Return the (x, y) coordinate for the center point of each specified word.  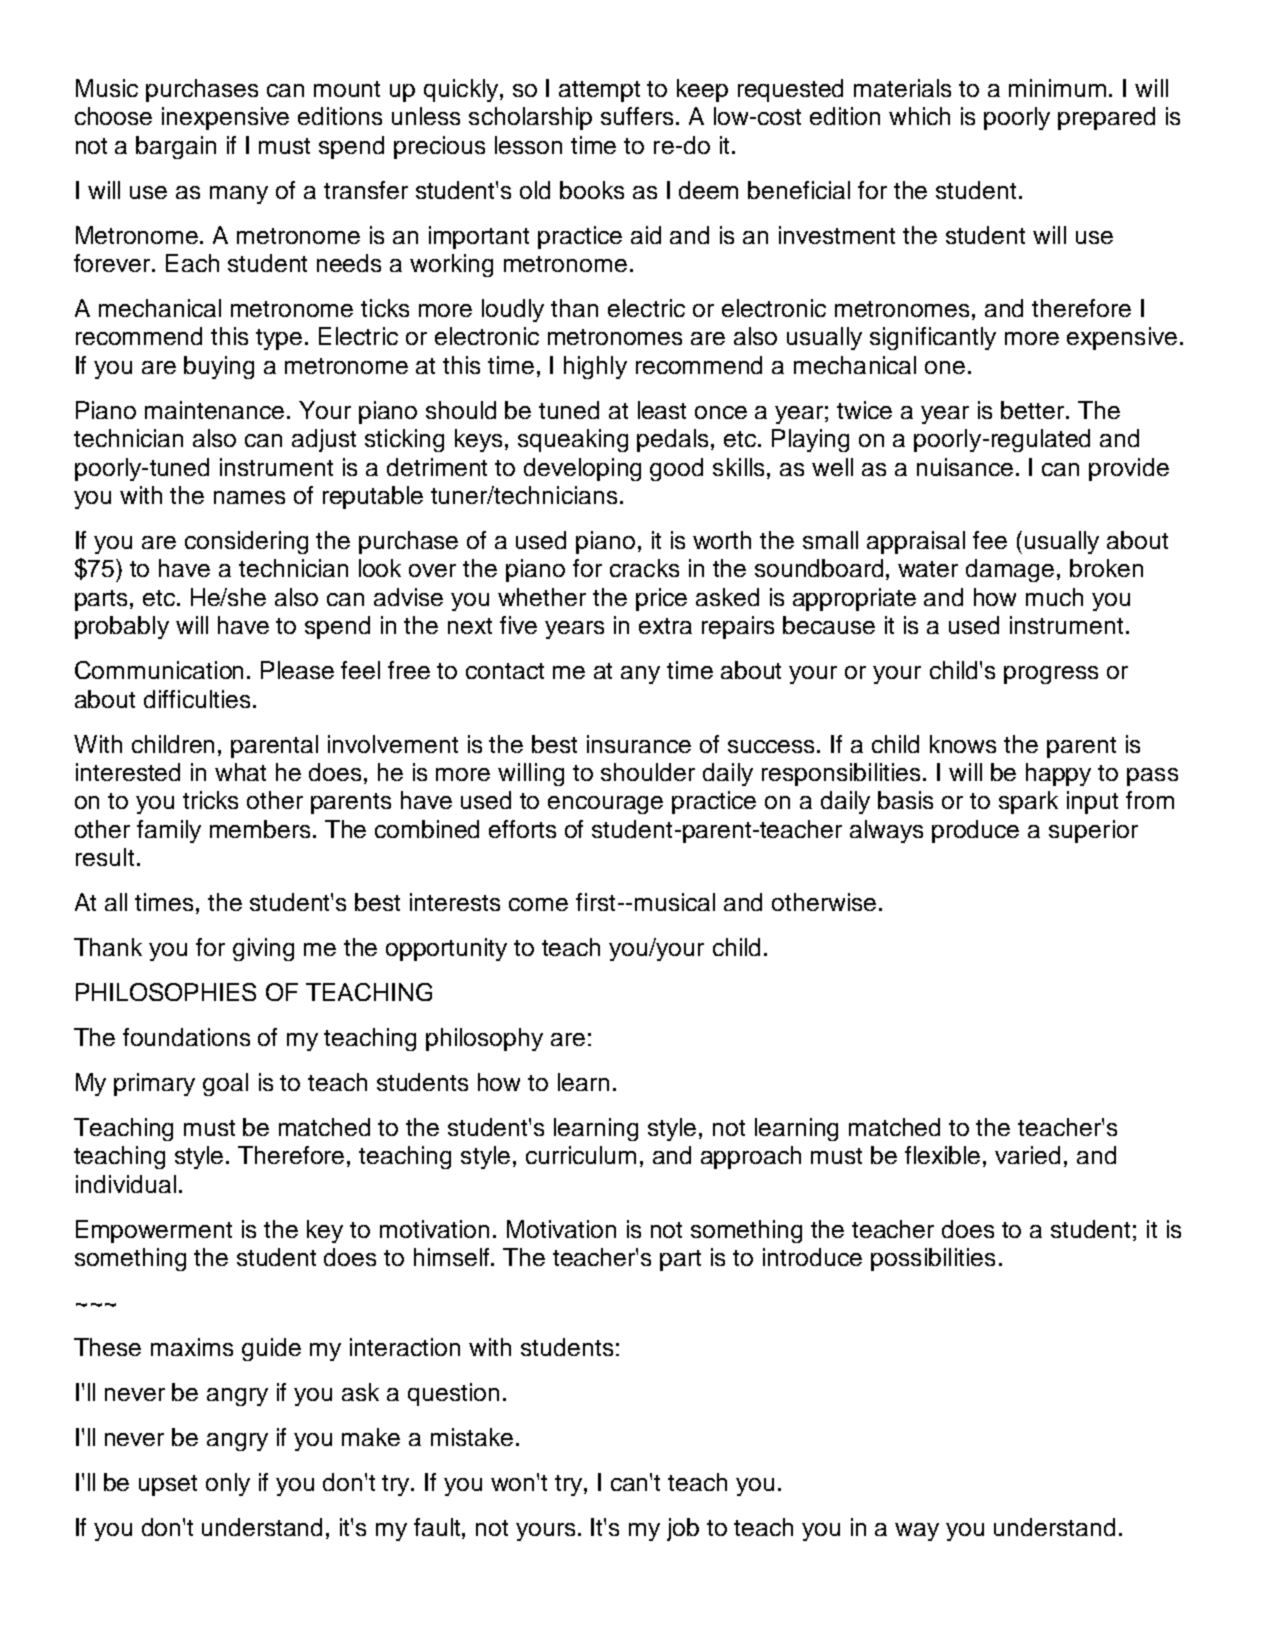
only (228, 1484)
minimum (1057, 88)
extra (665, 626)
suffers (637, 116)
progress (1051, 675)
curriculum (581, 1155)
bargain (176, 147)
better (1034, 410)
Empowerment (154, 1231)
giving (263, 949)
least (662, 410)
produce (975, 831)
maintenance (214, 410)
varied (1027, 1155)
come (538, 904)
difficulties (197, 699)
